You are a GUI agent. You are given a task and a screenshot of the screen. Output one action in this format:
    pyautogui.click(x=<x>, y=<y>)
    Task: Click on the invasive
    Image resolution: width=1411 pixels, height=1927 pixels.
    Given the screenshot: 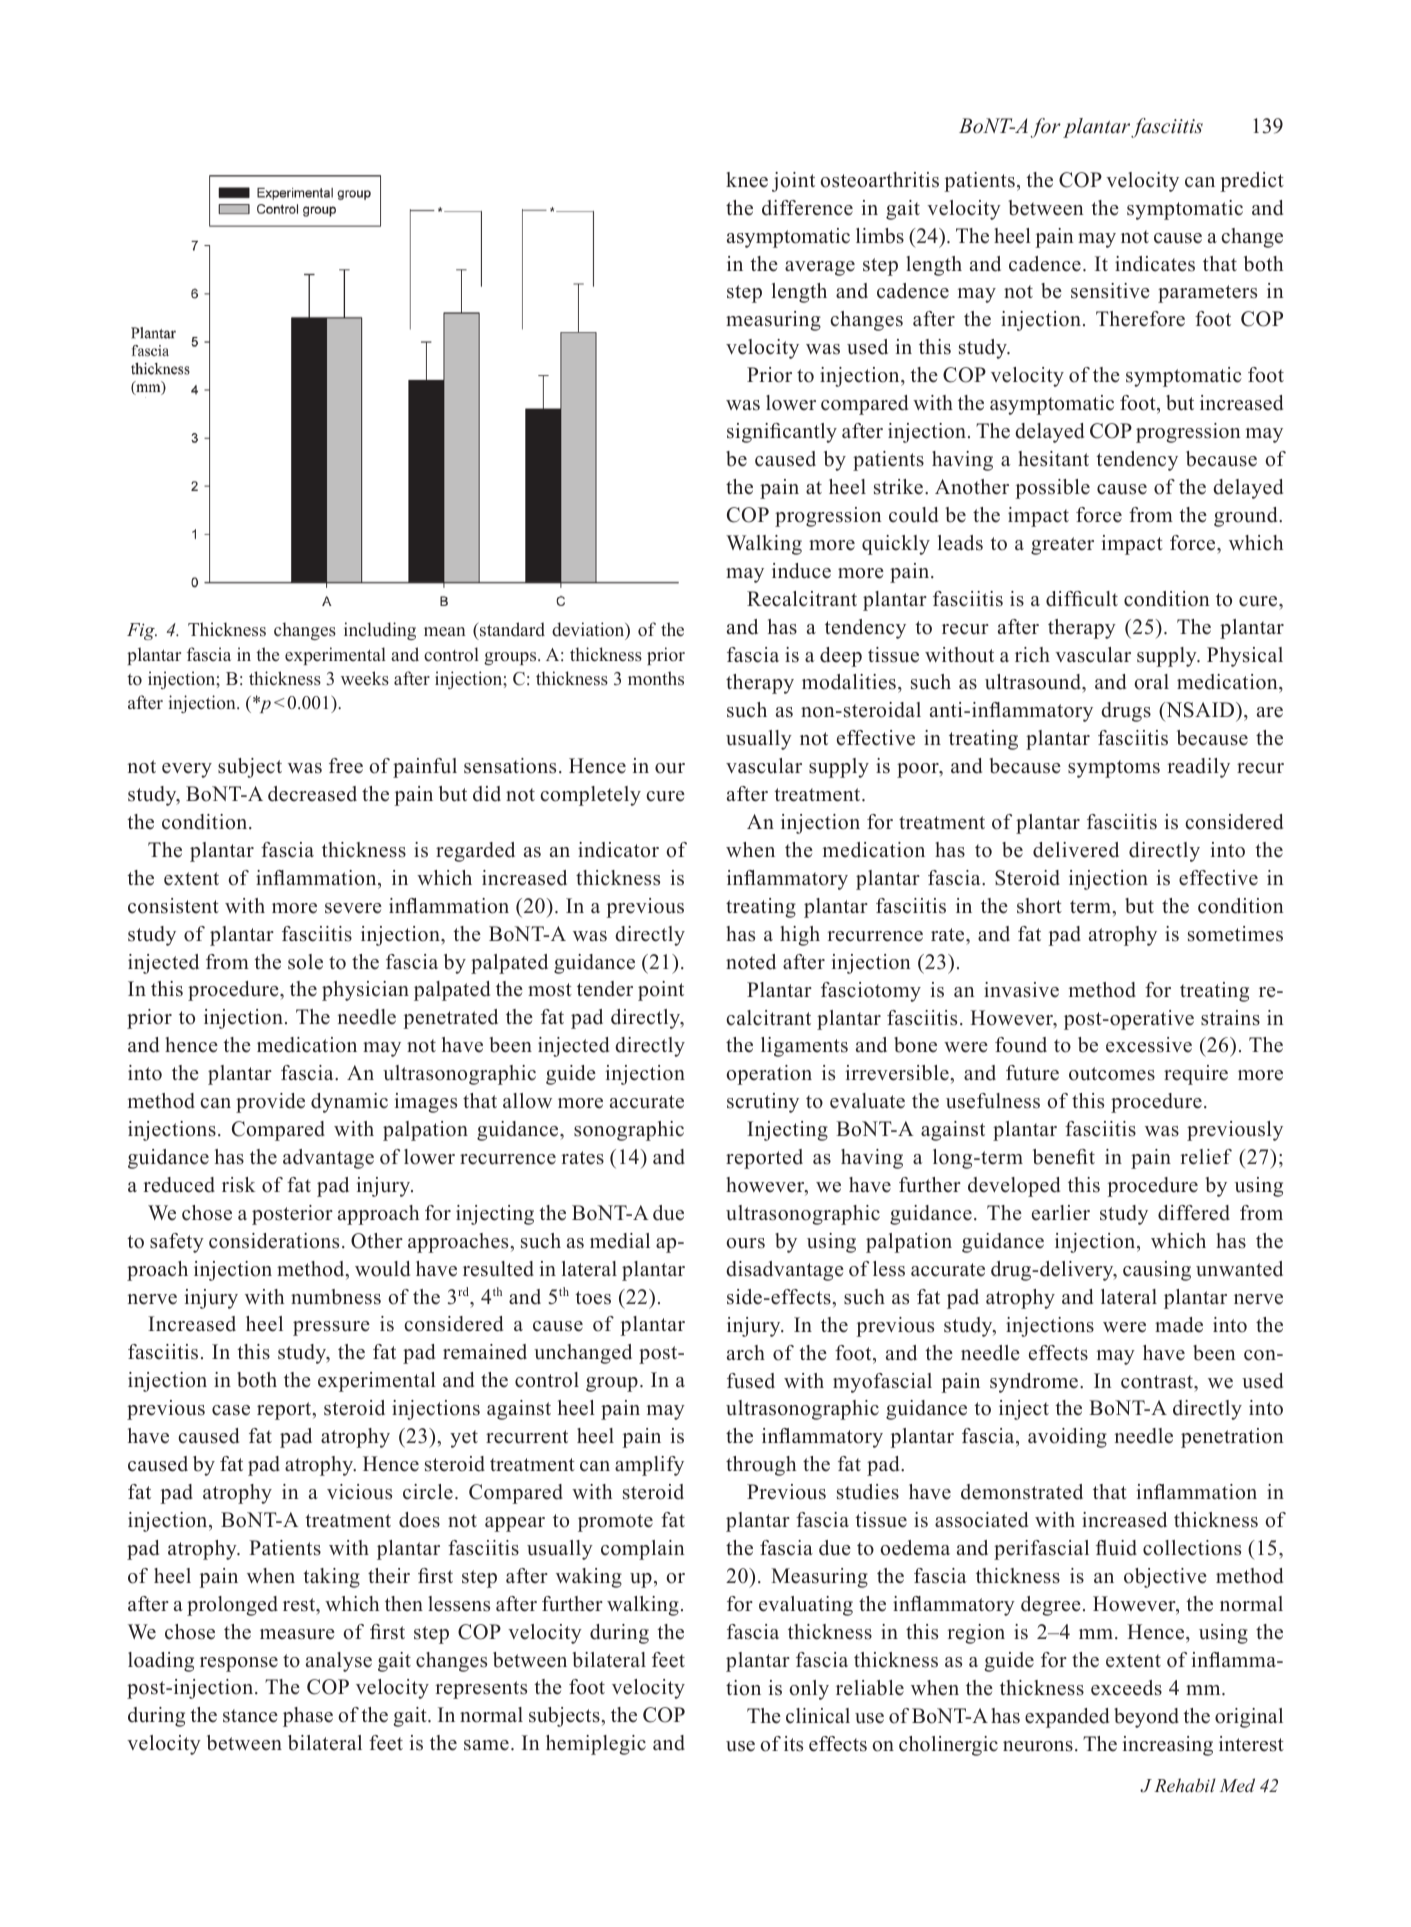 What is the action you would take?
    pyautogui.click(x=1021, y=990)
